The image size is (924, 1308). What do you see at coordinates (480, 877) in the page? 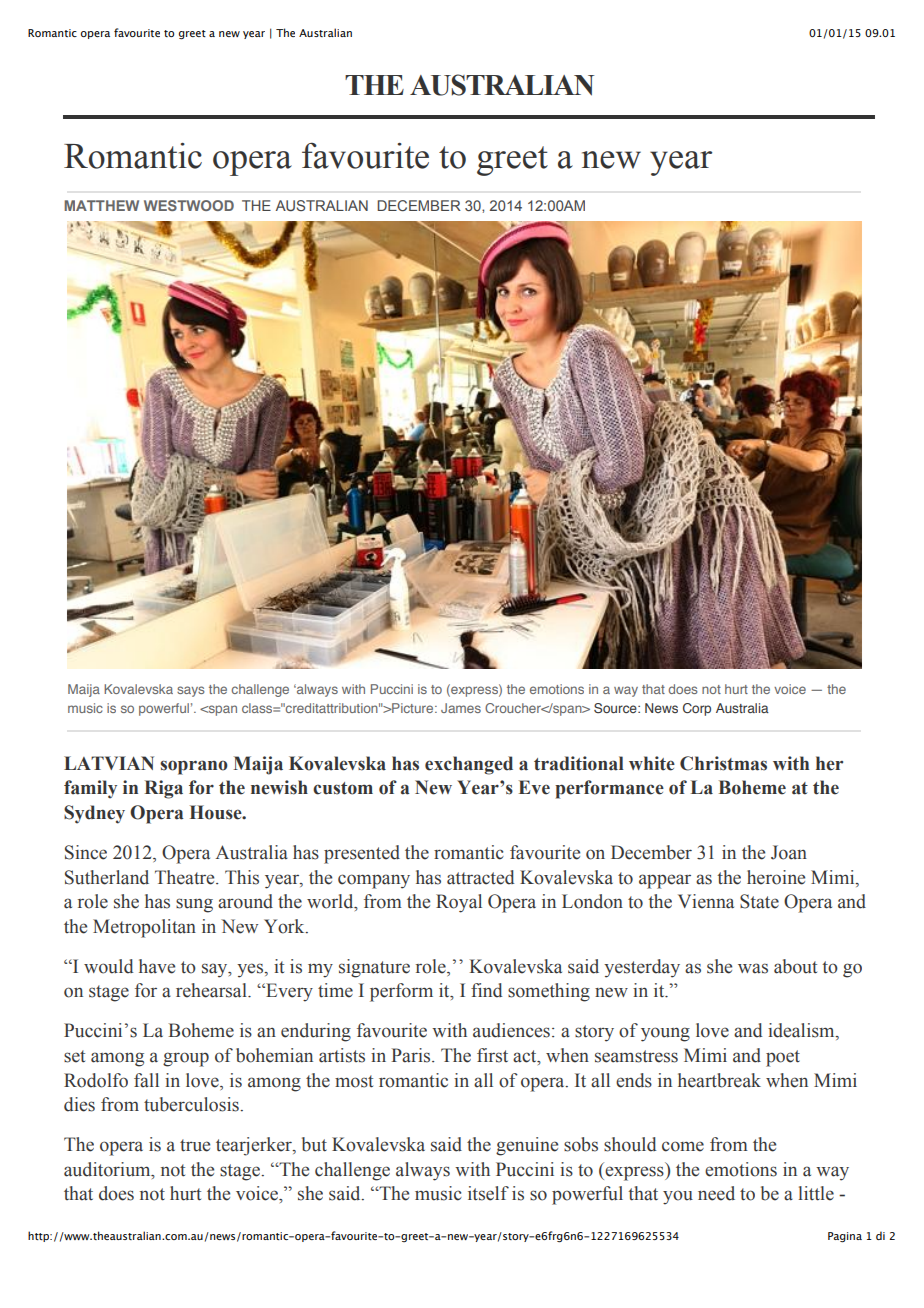
I see `attracted` at bounding box center [480, 877].
